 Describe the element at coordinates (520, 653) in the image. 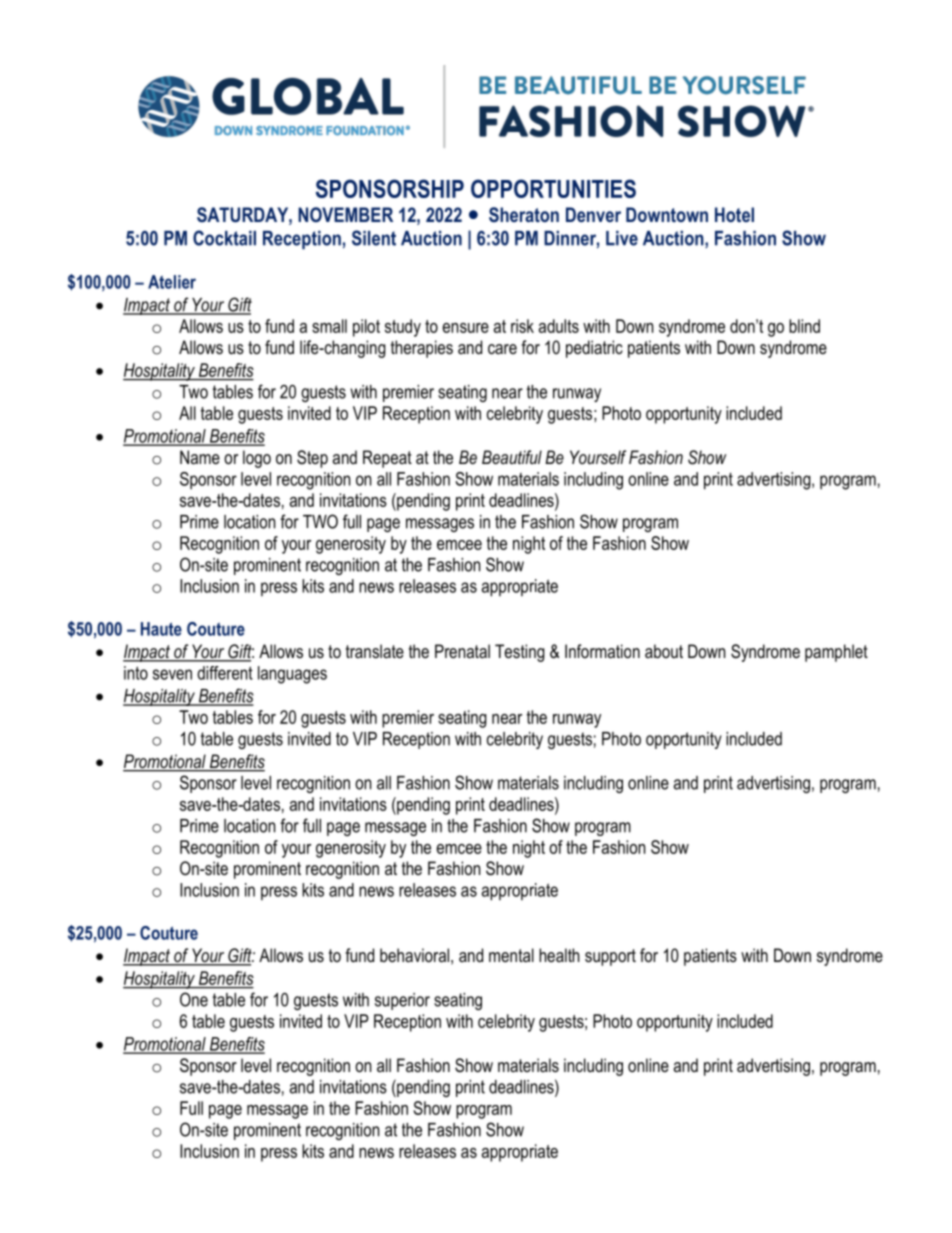

I see `Testing` at that location.
